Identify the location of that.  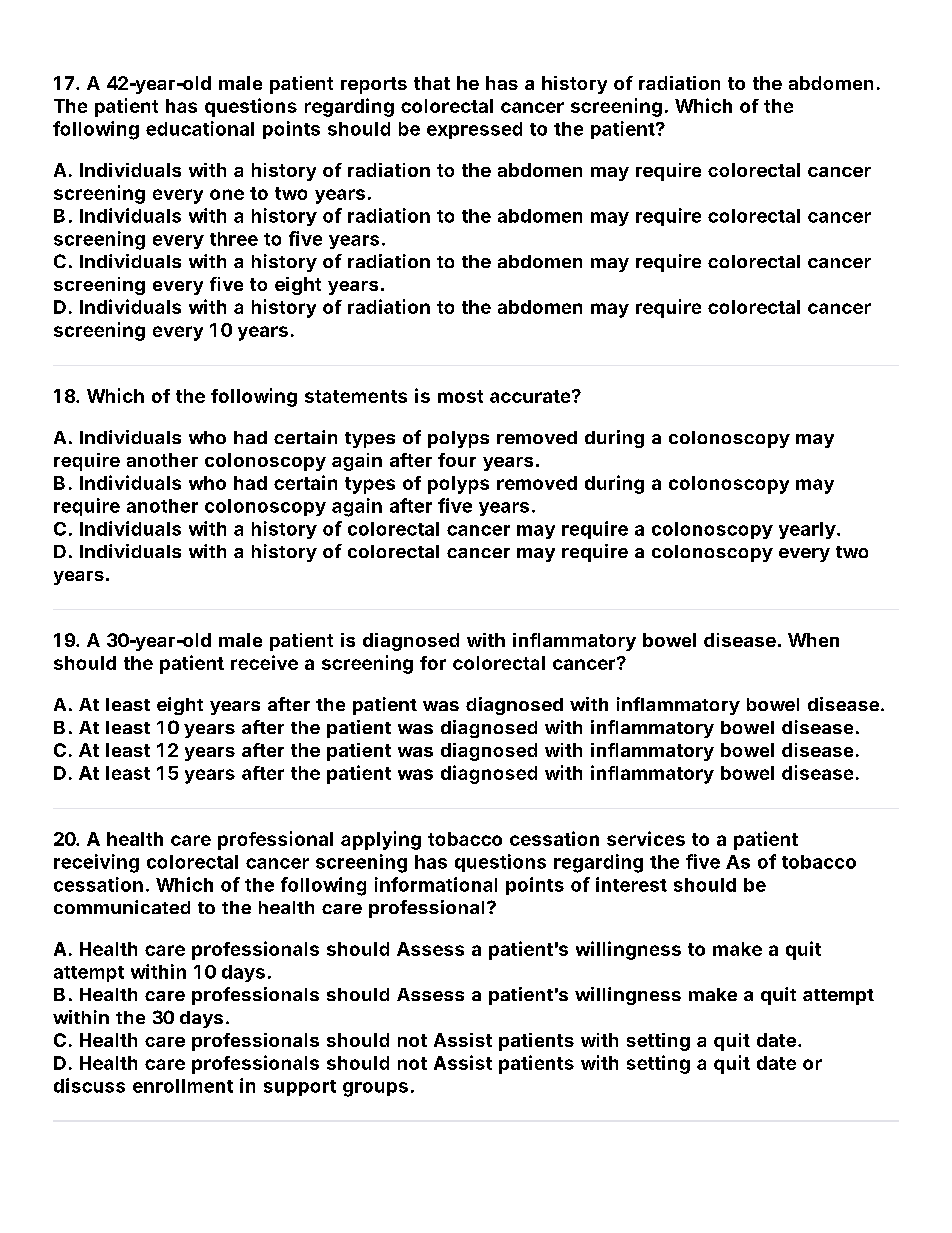
(432, 83).
